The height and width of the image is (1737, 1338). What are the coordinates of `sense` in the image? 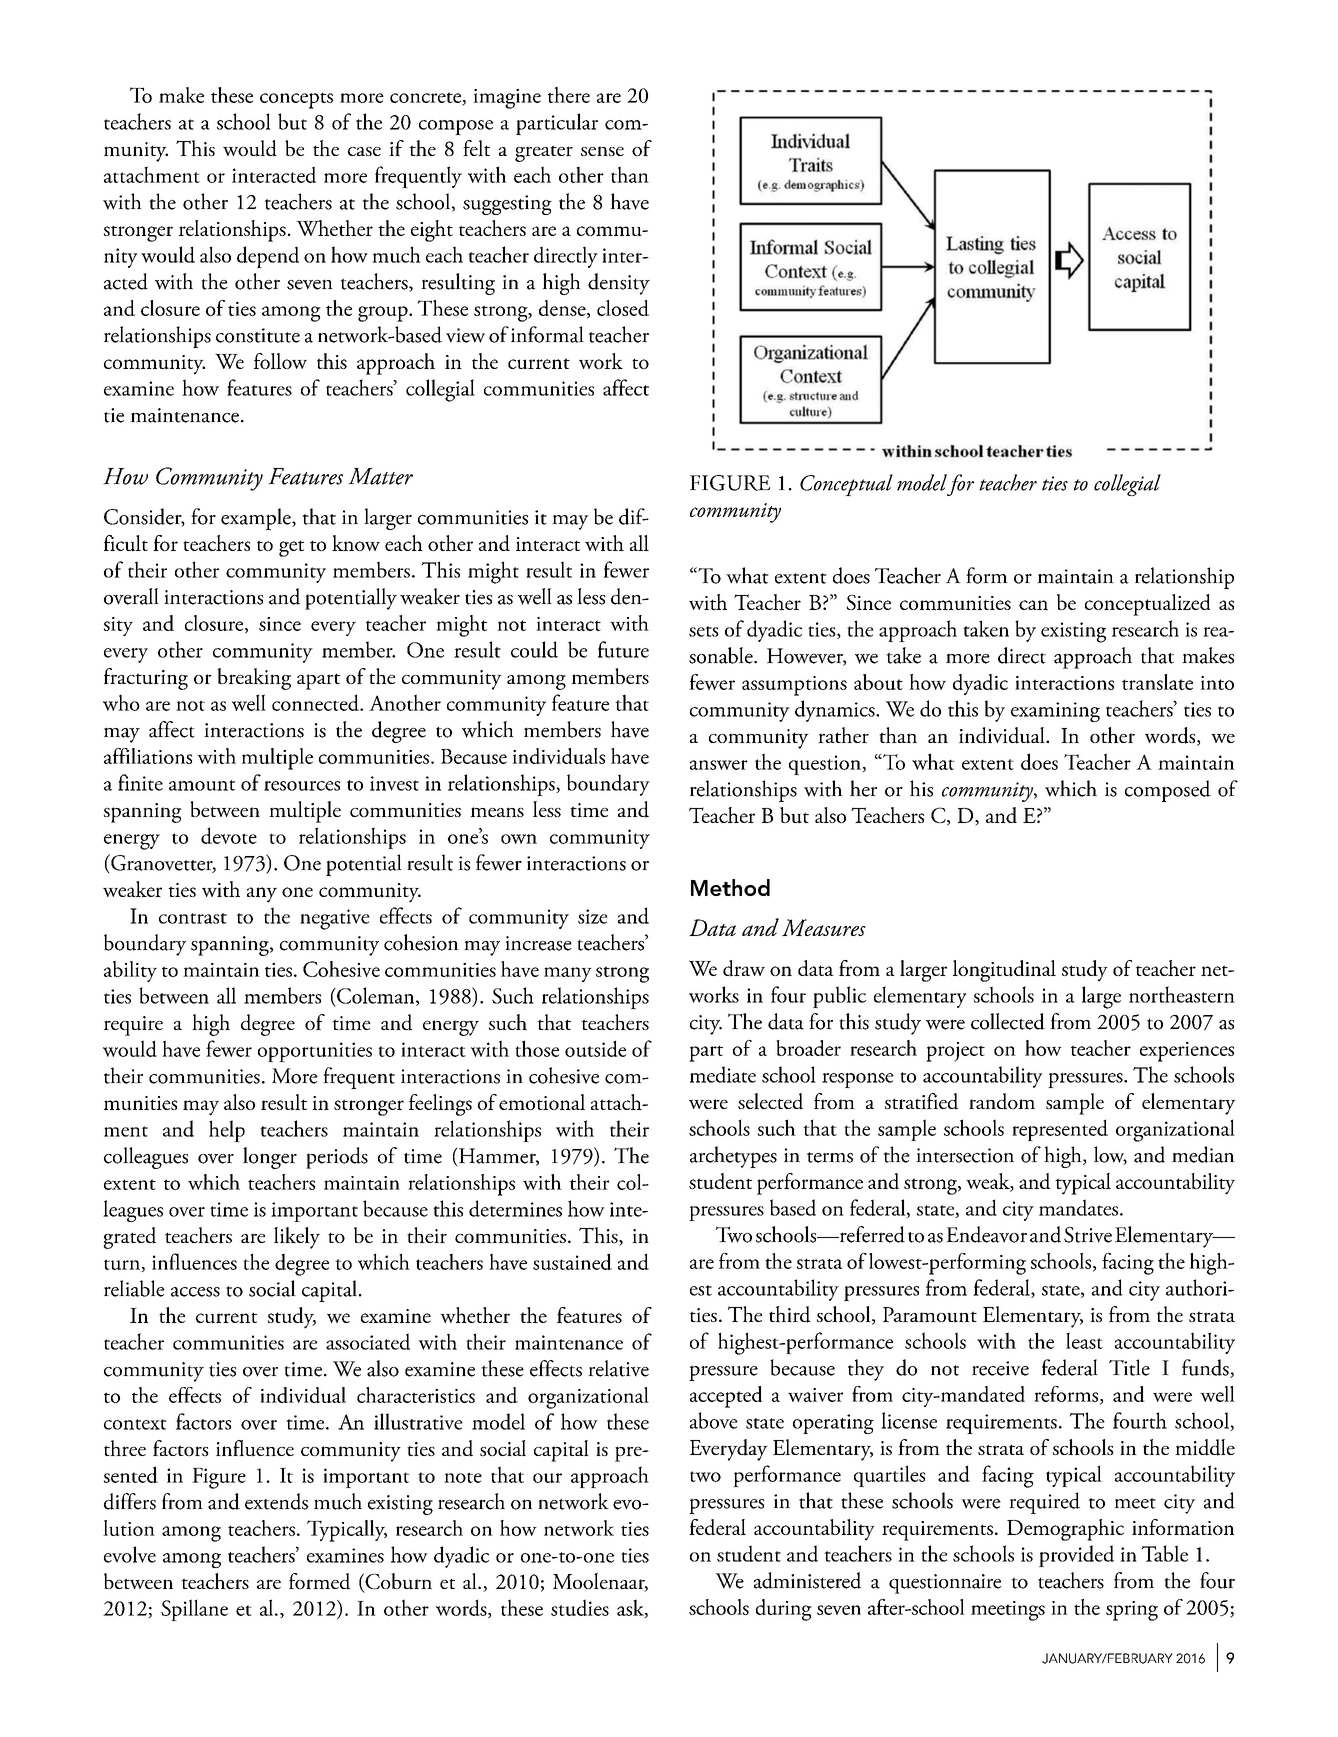 It's located at (602, 151).
